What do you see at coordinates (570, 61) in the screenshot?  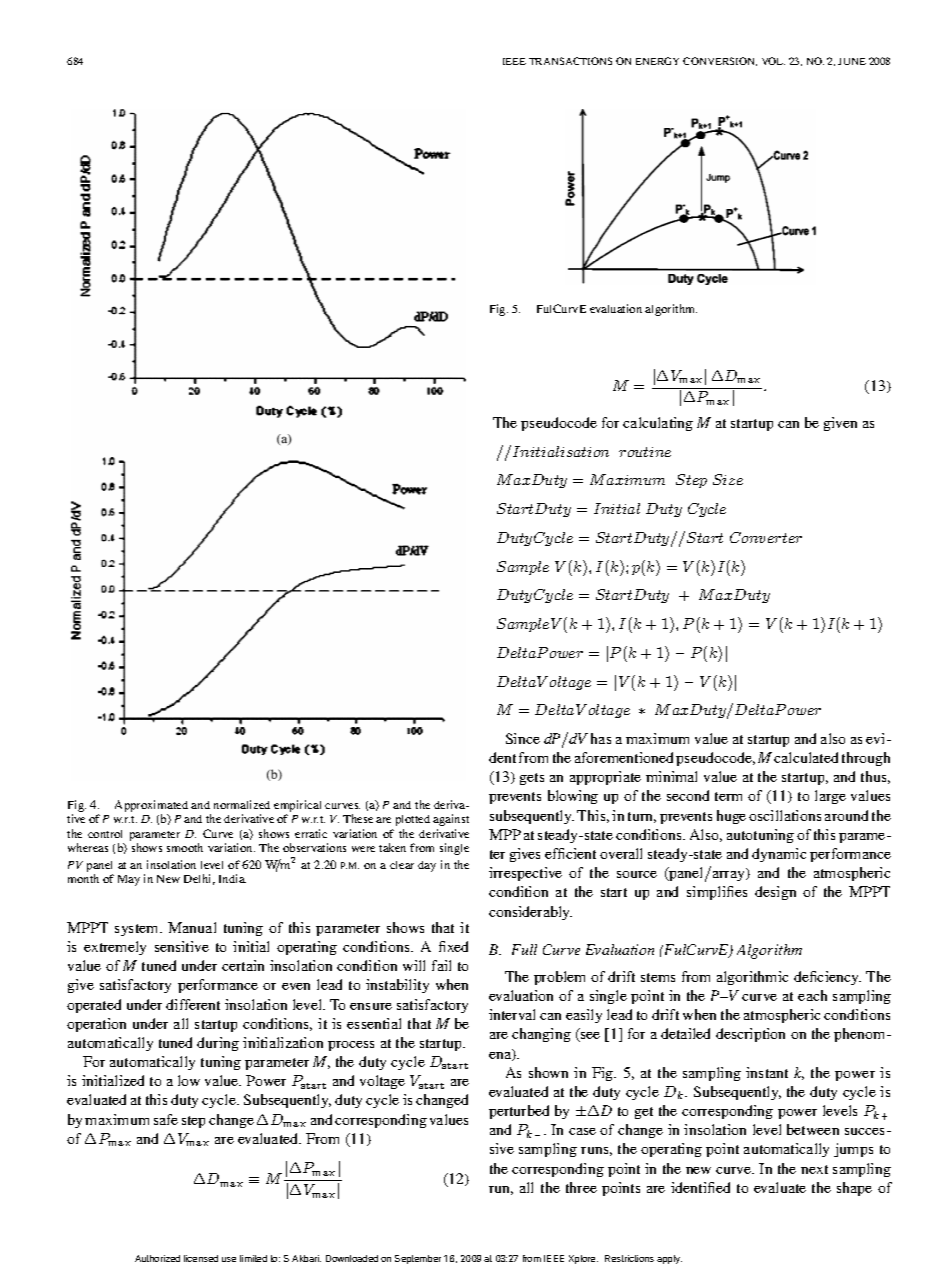 I see `TRANSACTIONS` at bounding box center [570, 61].
